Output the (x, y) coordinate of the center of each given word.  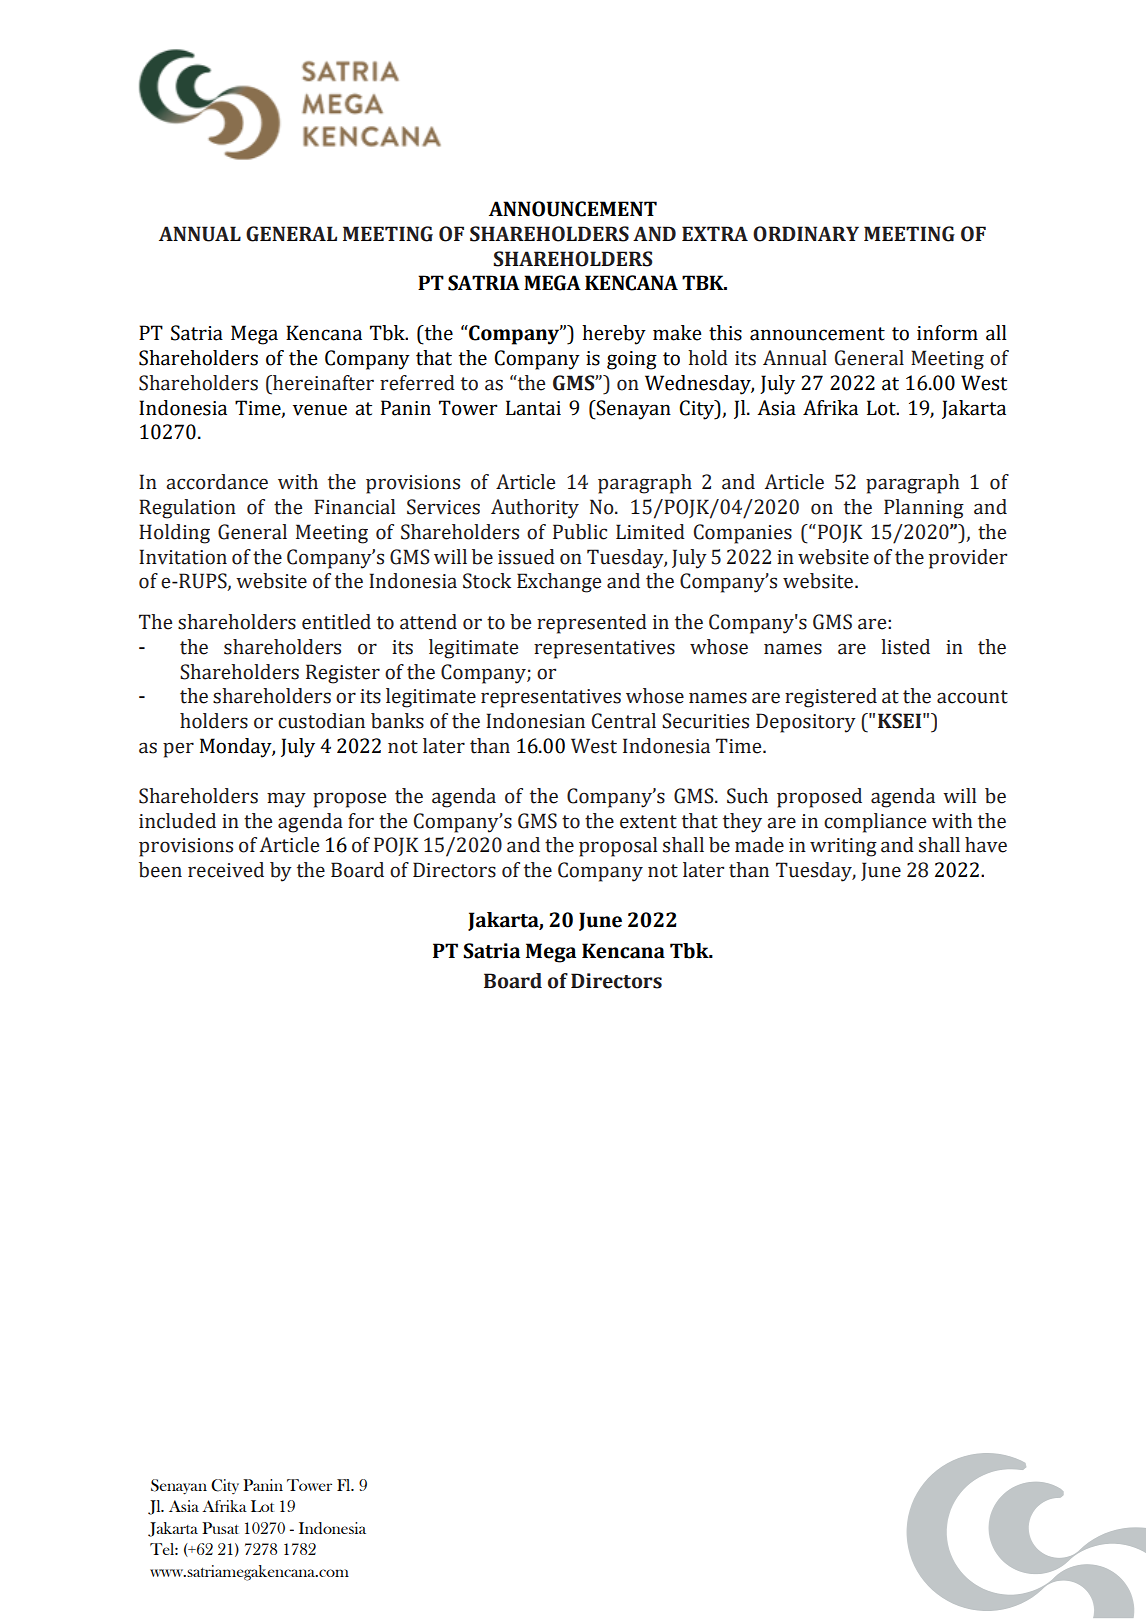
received (226, 870)
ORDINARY (806, 234)
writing (843, 847)
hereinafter (322, 383)
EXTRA (715, 233)
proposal (618, 847)
